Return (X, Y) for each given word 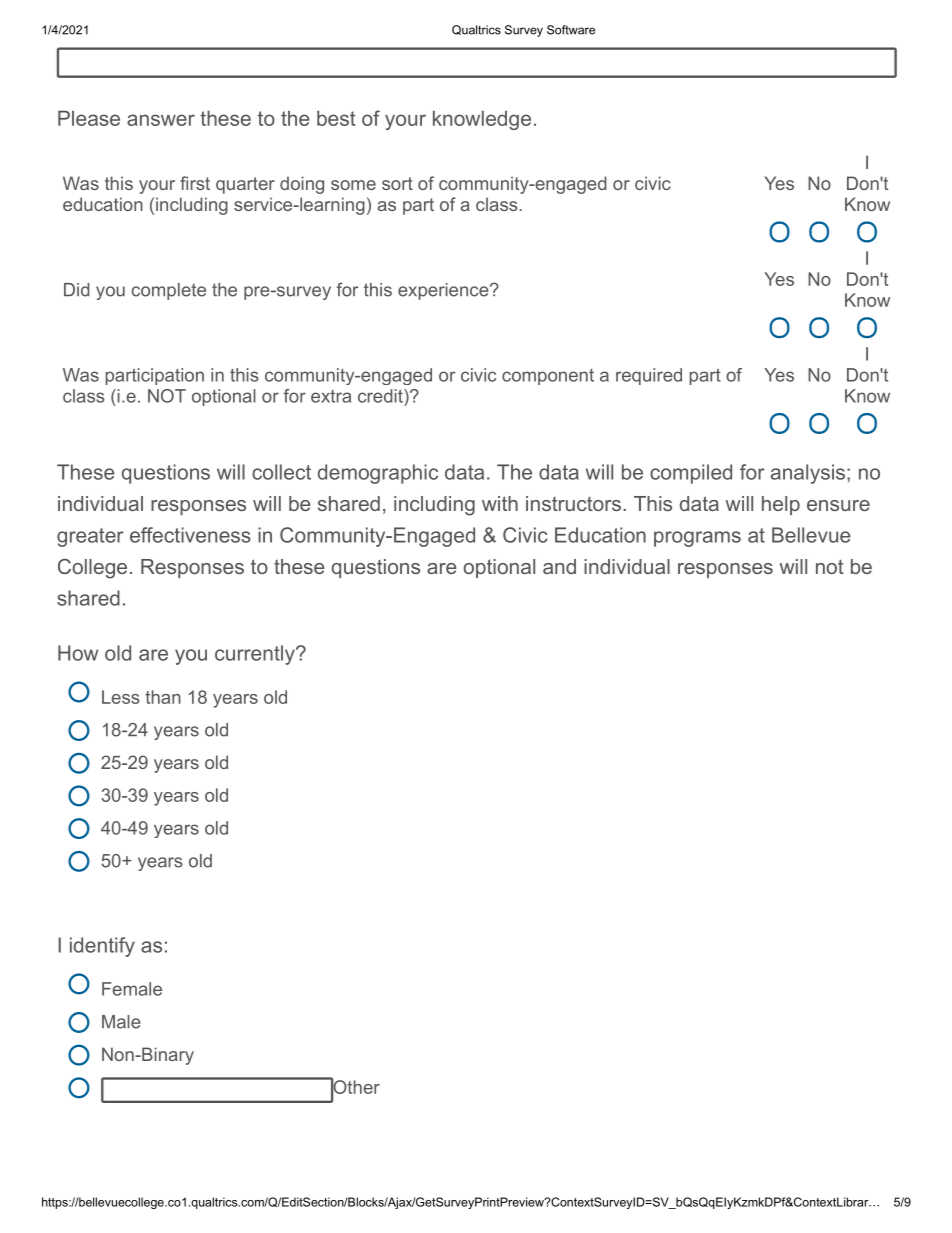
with (500, 503)
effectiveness (190, 535)
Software (571, 30)
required (649, 376)
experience (443, 291)
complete (169, 291)
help (781, 505)
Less (121, 697)
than (163, 697)
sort (397, 183)
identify (102, 947)
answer (161, 120)
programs (697, 539)
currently (256, 655)
